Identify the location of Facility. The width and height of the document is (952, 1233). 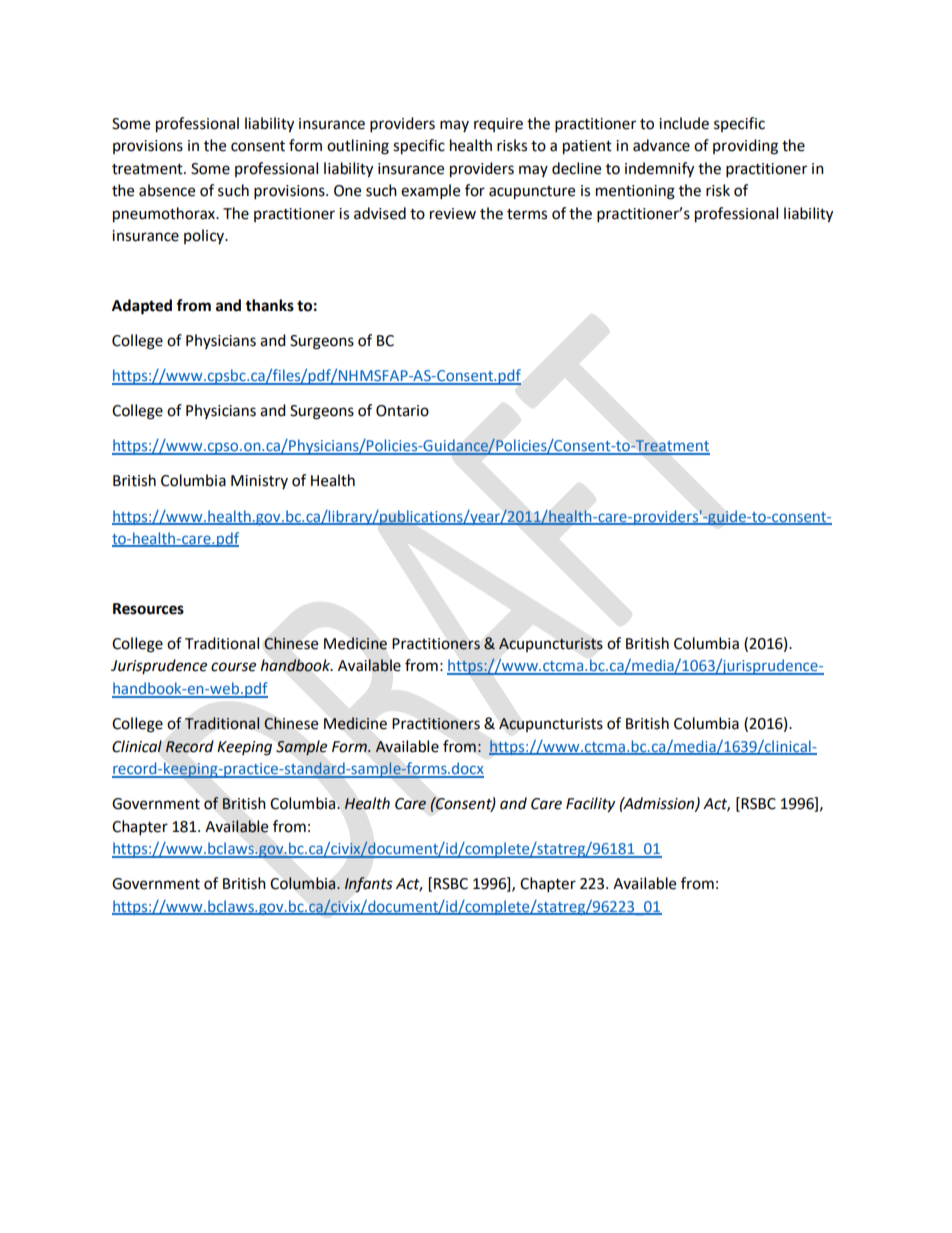
(590, 805).
